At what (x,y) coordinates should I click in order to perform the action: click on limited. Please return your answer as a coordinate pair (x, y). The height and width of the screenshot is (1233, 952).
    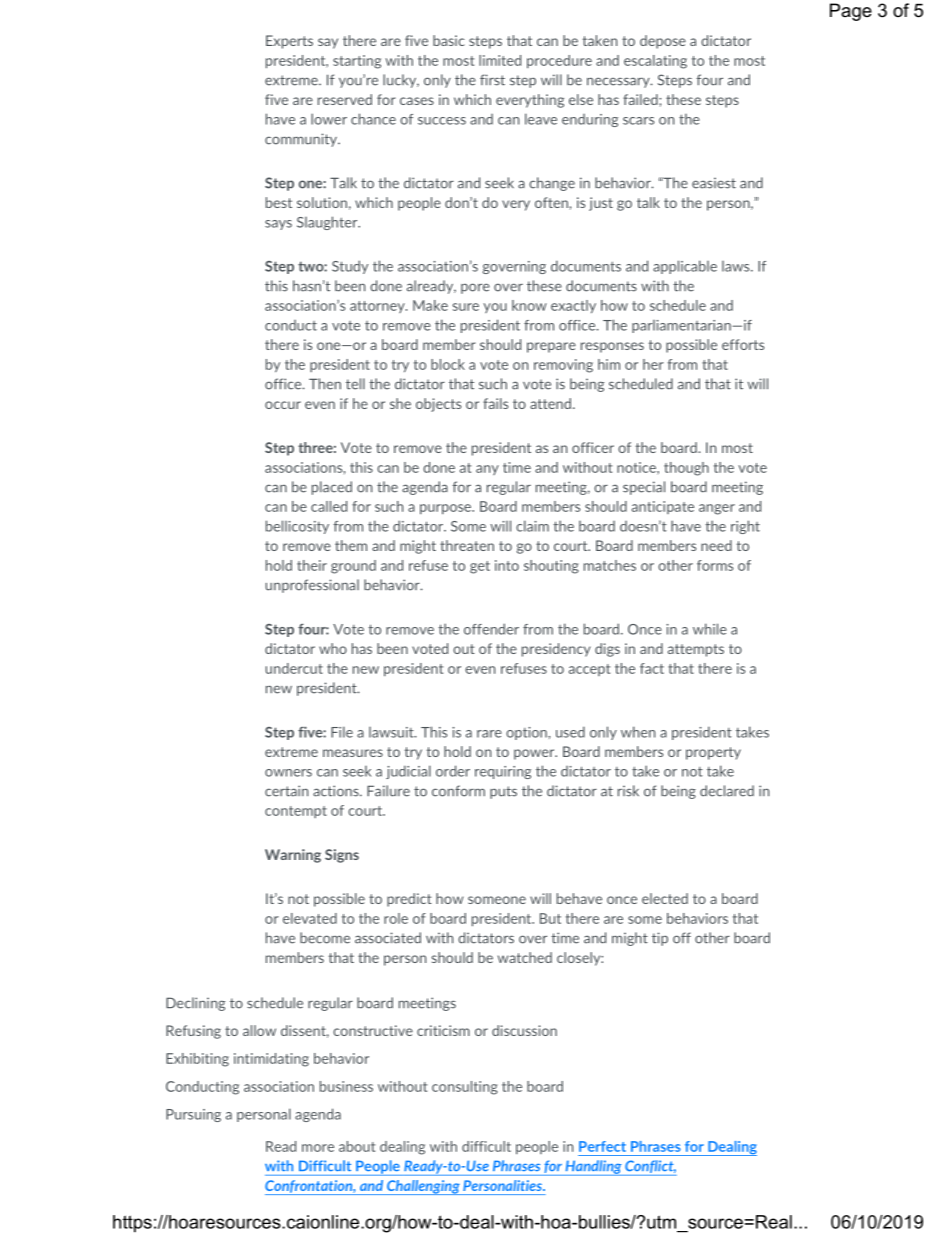
    Looking at the image, I should click on (500, 60).
